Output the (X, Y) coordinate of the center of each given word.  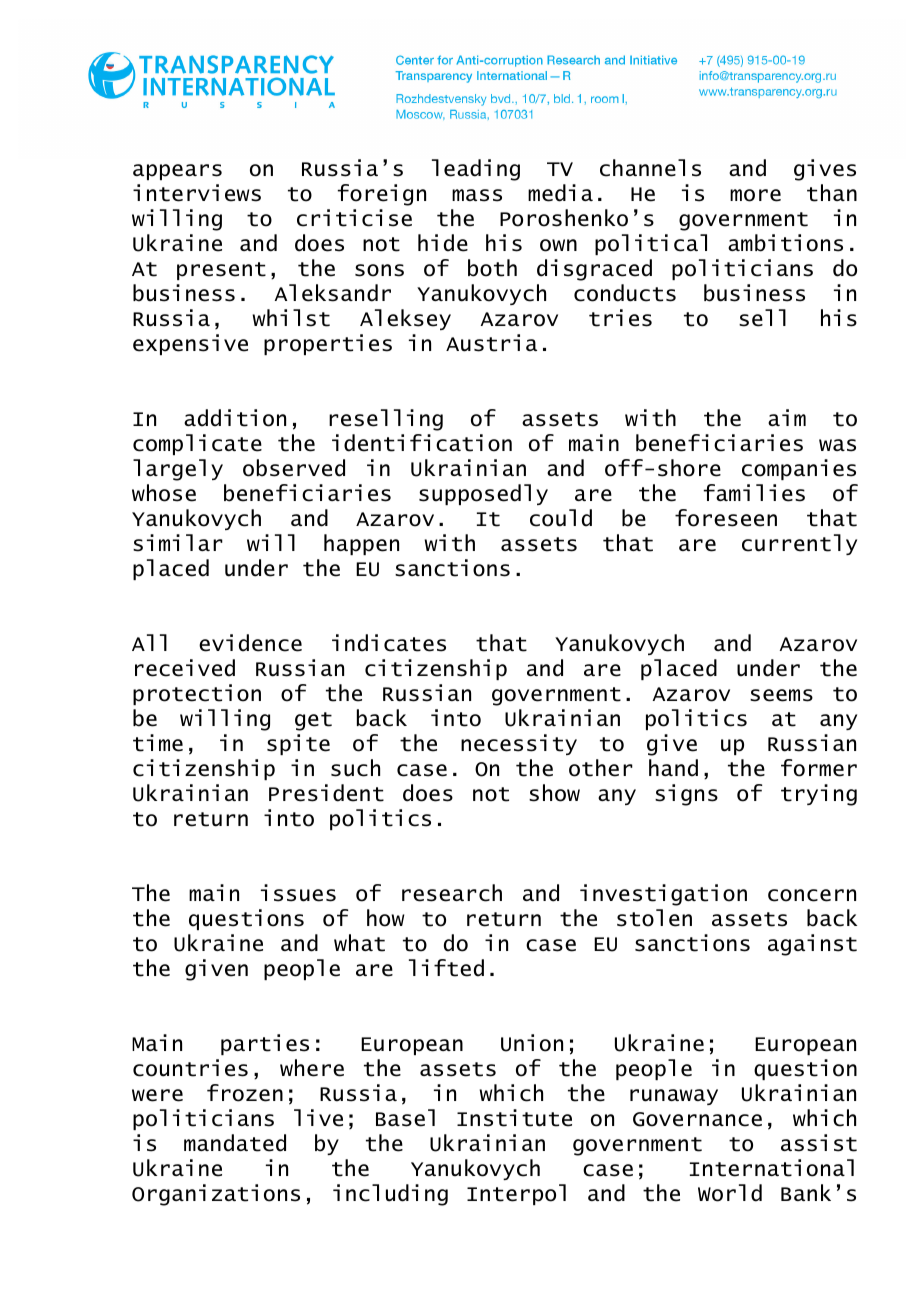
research (452, 893)
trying (819, 795)
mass (477, 195)
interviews (197, 193)
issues (298, 893)
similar (178, 543)
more (755, 195)
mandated (235, 1143)
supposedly (483, 494)
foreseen (726, 518)
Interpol (516, 1194)
